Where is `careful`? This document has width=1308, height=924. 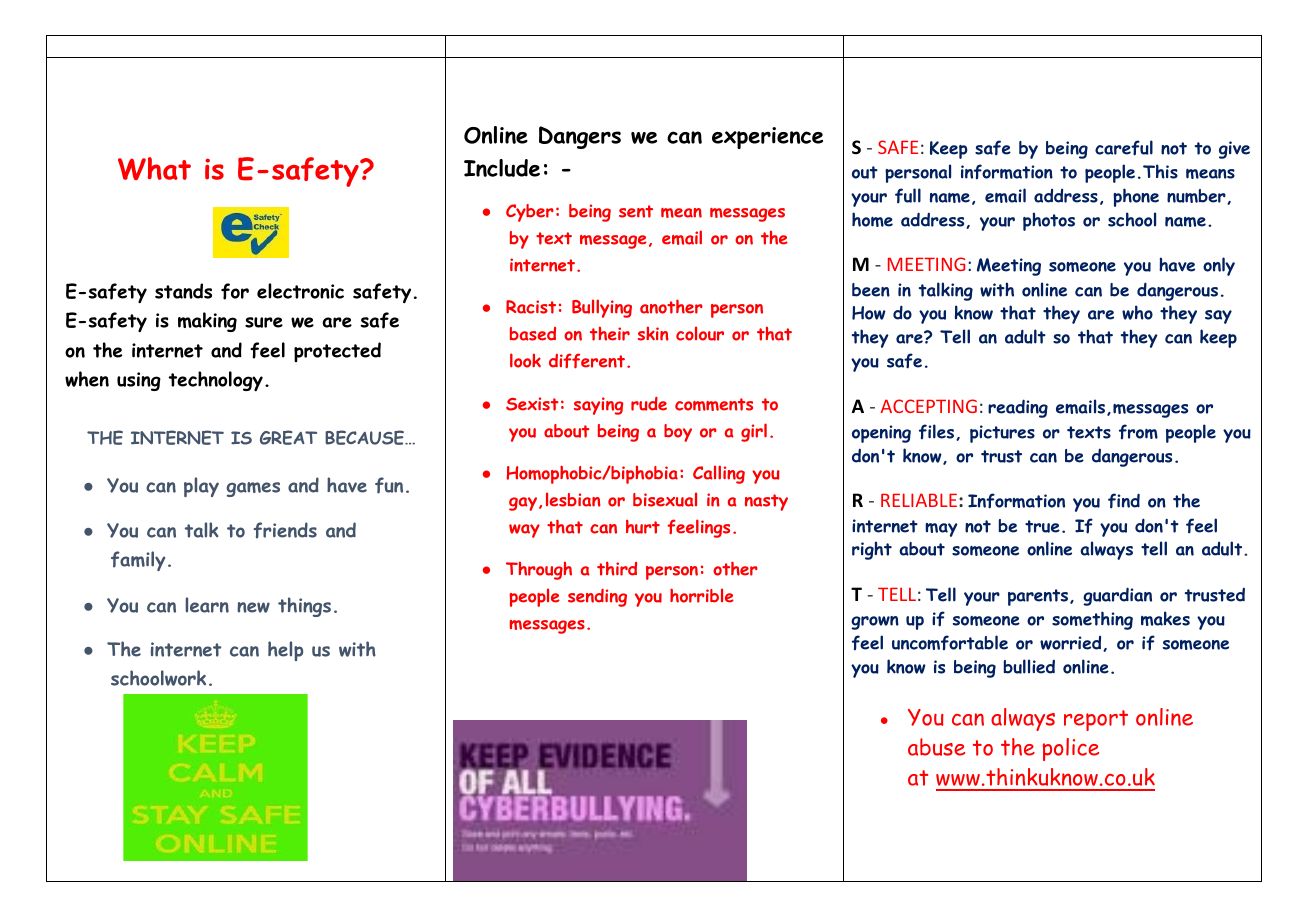 careful is located at coordinates (1124, 148).
